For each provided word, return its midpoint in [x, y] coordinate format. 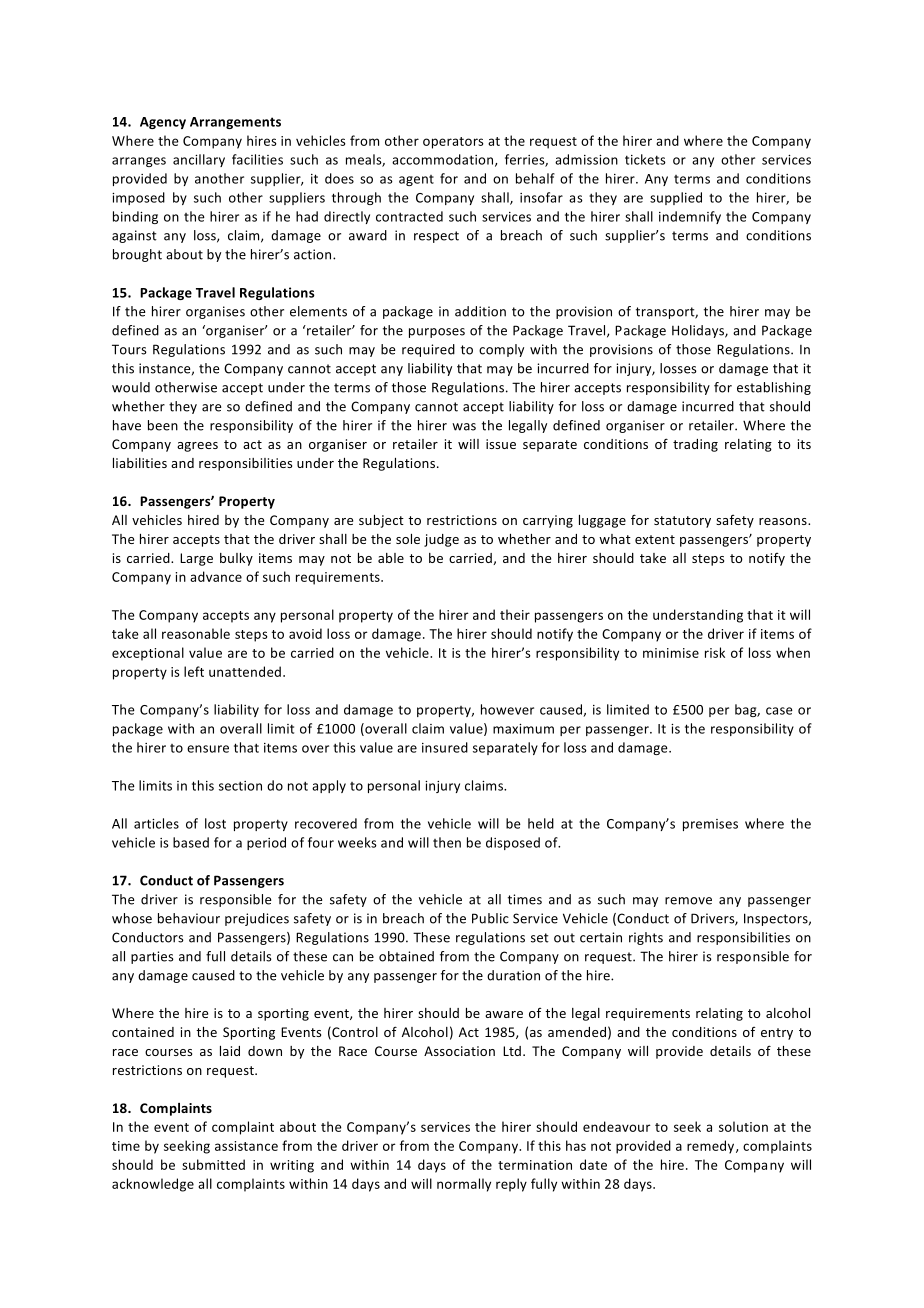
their [515, 614]
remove [688, 901]
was [464, 427]
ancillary [199, 160]
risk [715, 652]
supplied [676, 198]
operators [453, 143]
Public [490, 918]
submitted [213, 1164]
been [163, 425]
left [194, 671]
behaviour [189, 918]
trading [695, 445]
